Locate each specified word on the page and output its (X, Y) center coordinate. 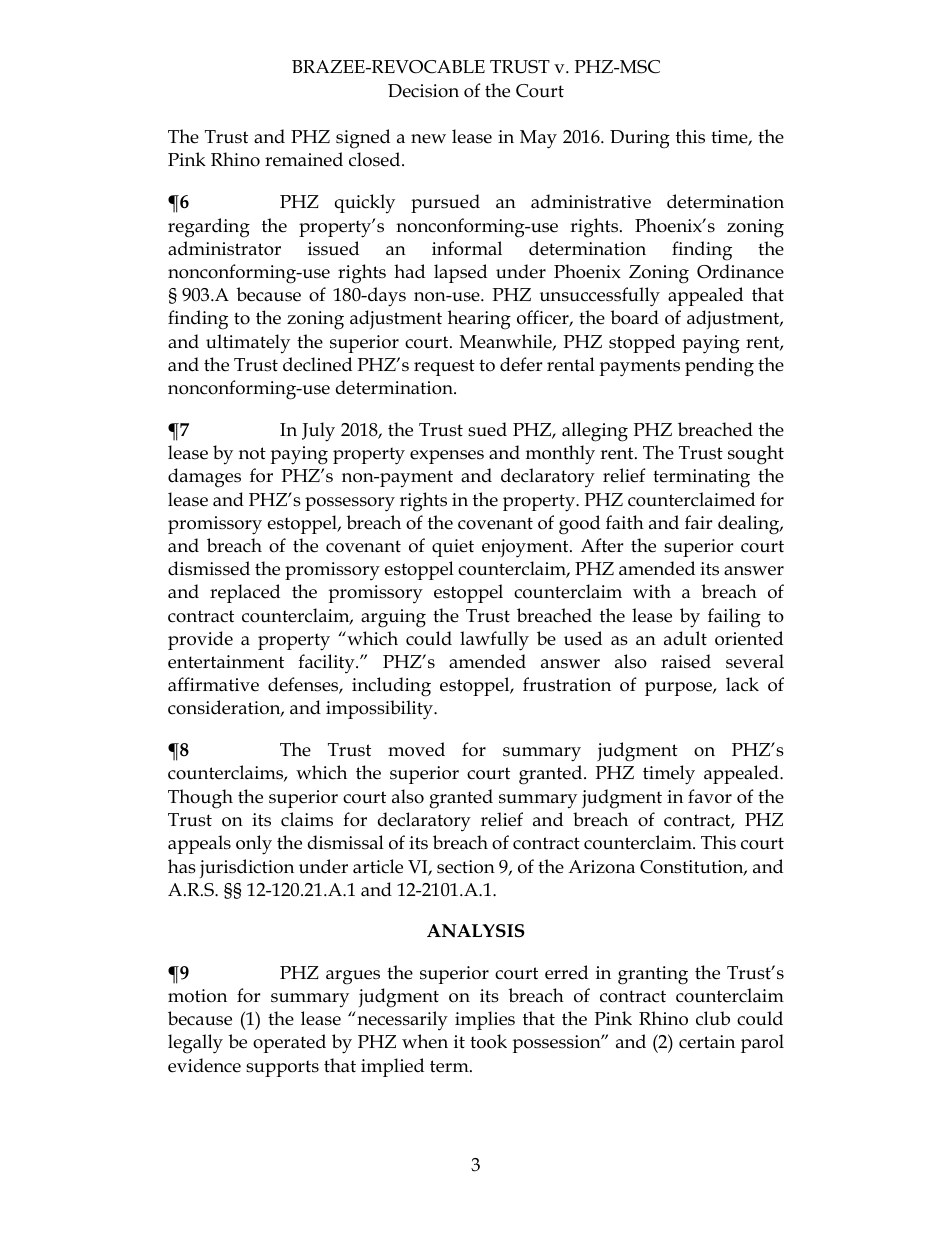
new (428, 139)
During (640, 139)
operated (289, 1043)
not (252, 453)
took (488, 1041)
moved (416, 749)
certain (707, 1042)
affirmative (213, 684)
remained (304, 159)
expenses (447, 457)
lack (742, 684)
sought (756, 455)
